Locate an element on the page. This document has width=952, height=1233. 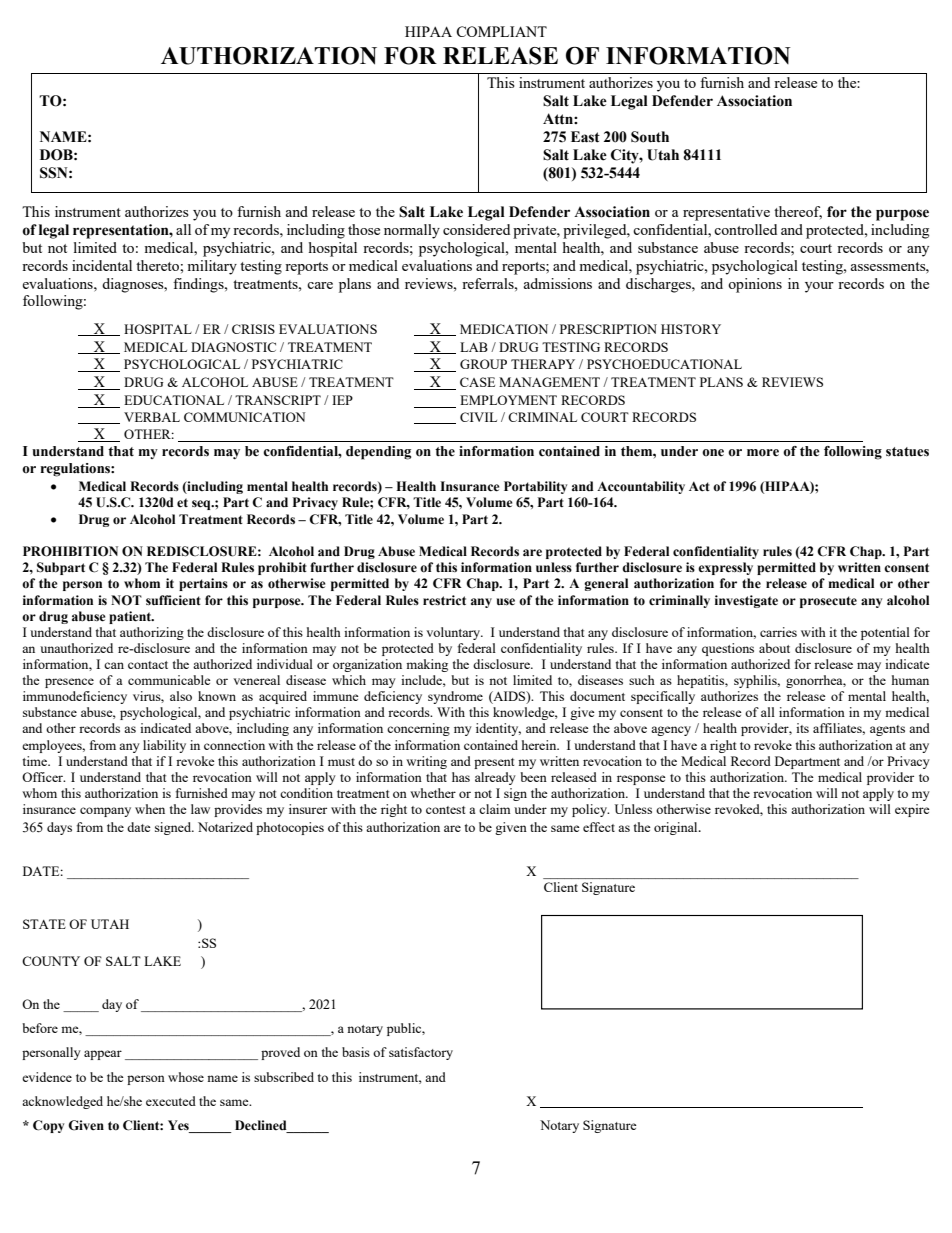
its is located at coordinates (802, 728).
